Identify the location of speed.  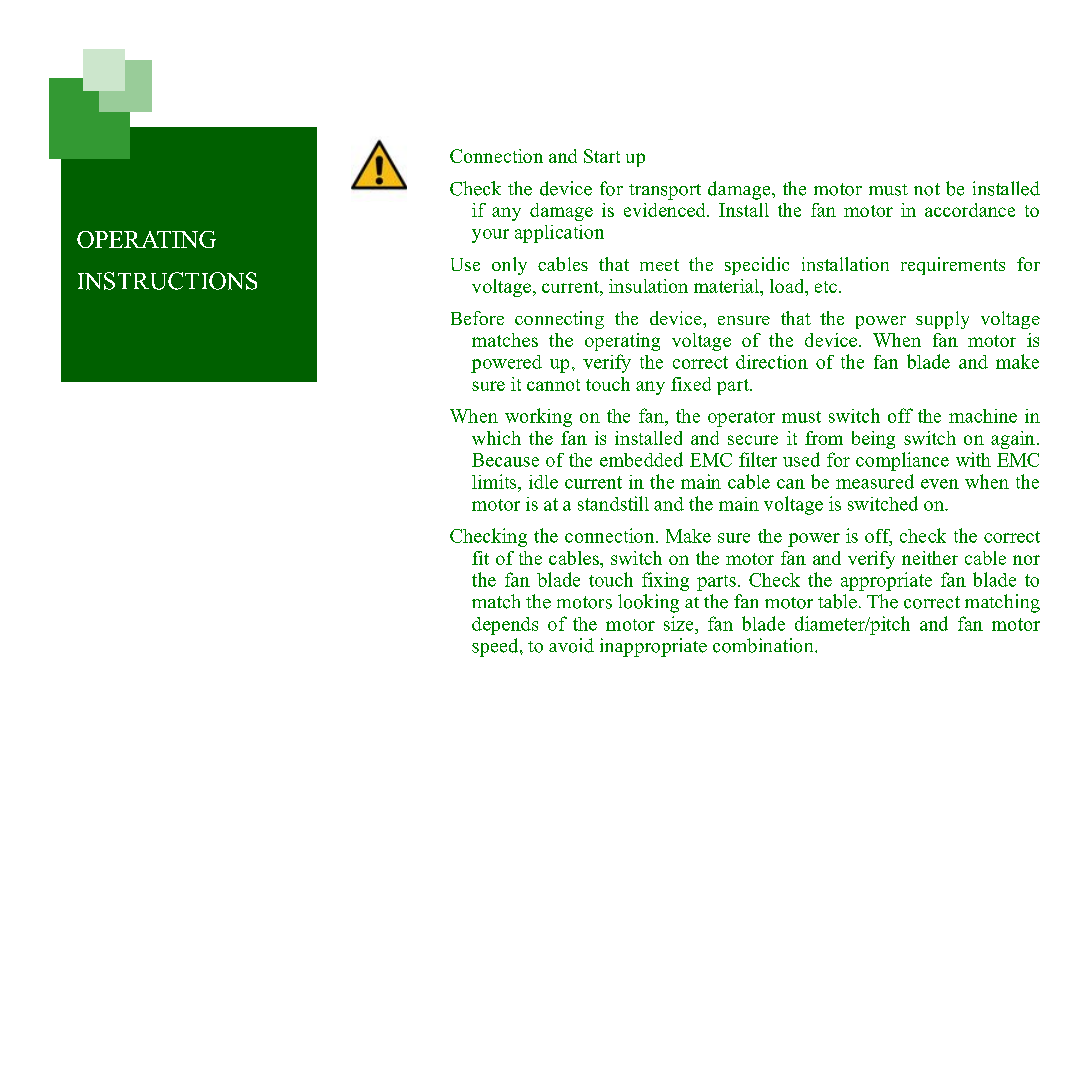
(496, 647).
